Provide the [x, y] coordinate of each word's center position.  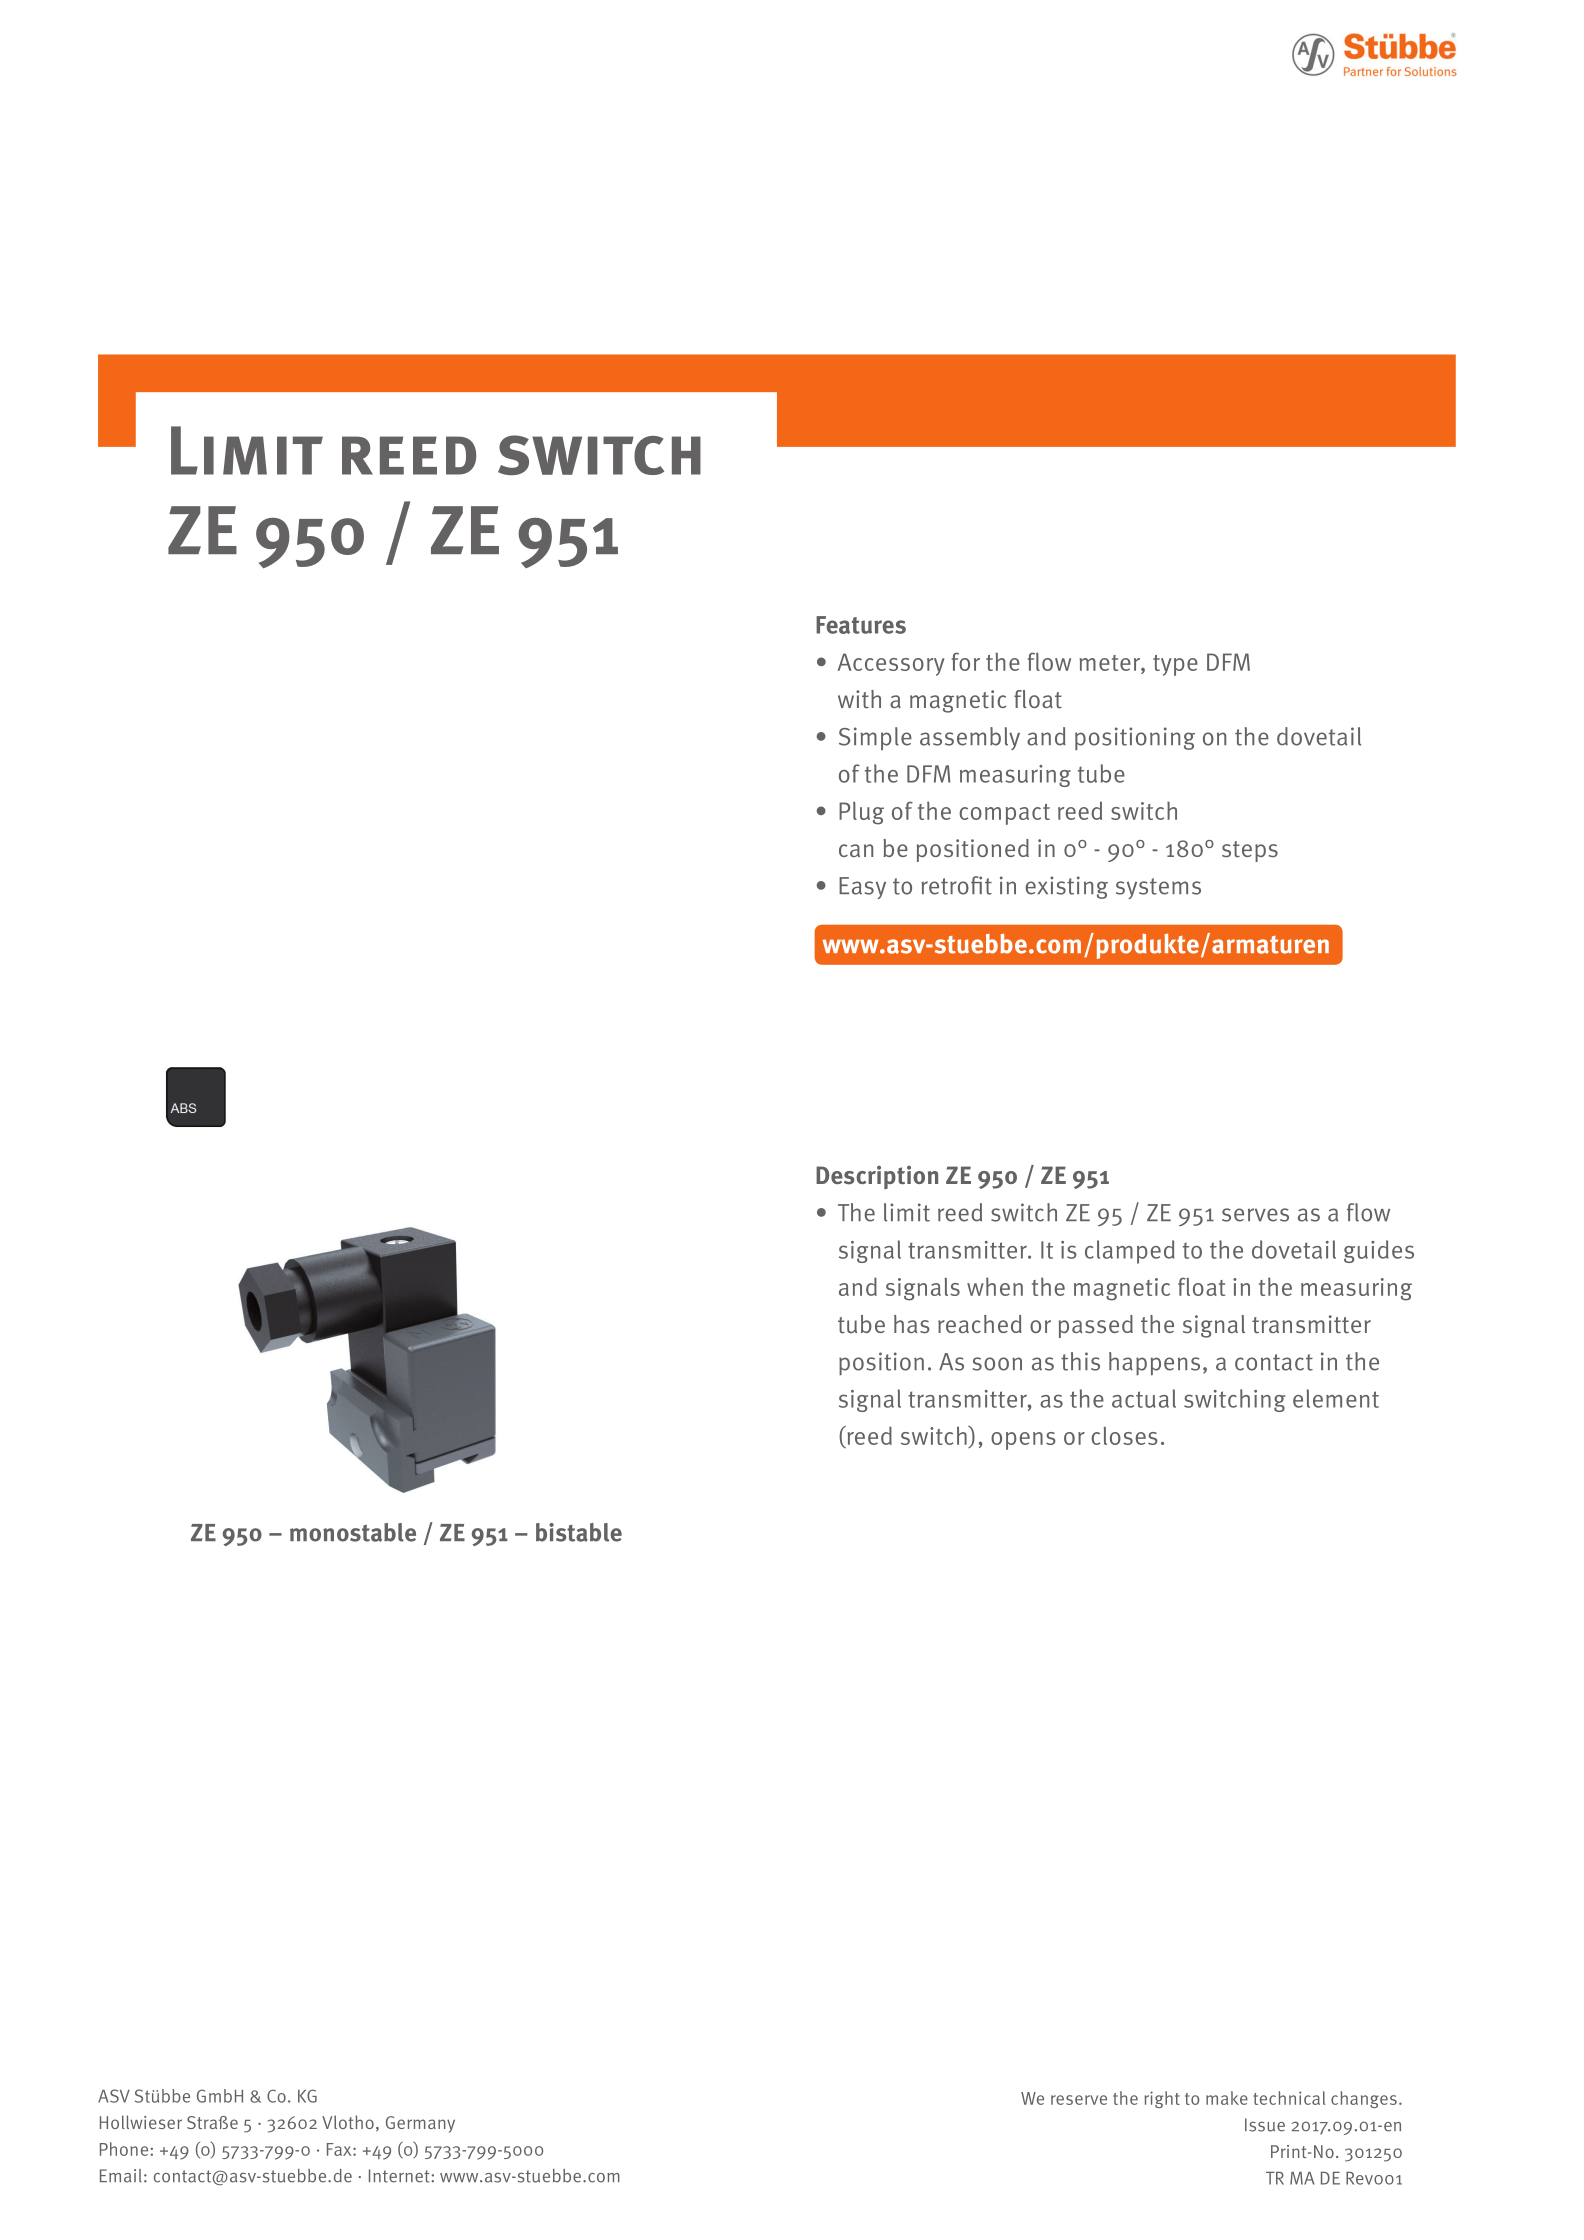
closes [1124, 1436]
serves [1255, 1215]
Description [877, 1177]
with [859, 699]
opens [1023, 1441]
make [1227, 2098]
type [1175, 665]
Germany [420, 2124]
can [856, 850]
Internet [400, 2176]
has [912, 1324]
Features [861, 625]
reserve [1079, 2100]
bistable [579, 1532]
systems [1158, 888]
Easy [862, 888]
